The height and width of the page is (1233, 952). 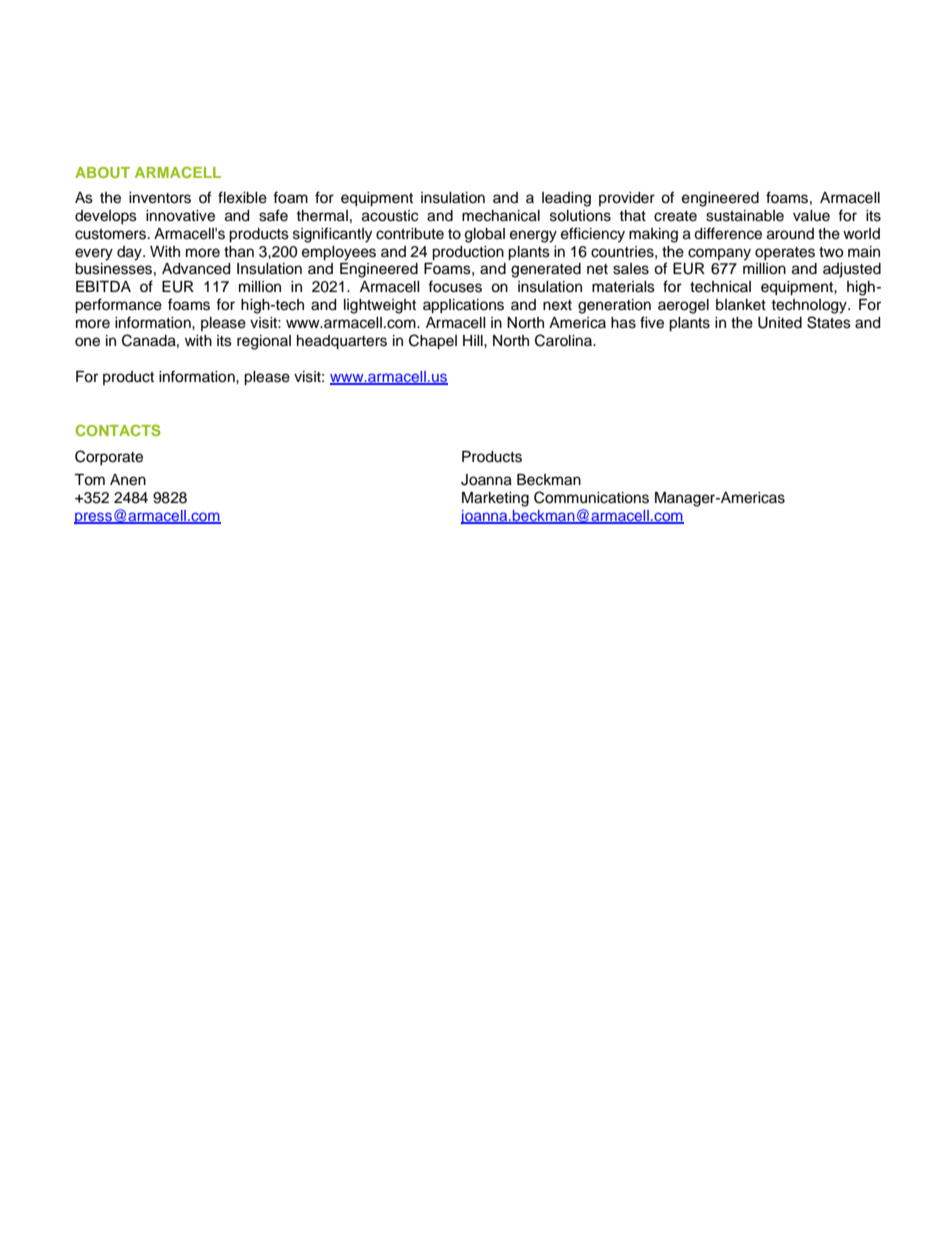 I want to click on Corporate, so click(x=109, y=457).
